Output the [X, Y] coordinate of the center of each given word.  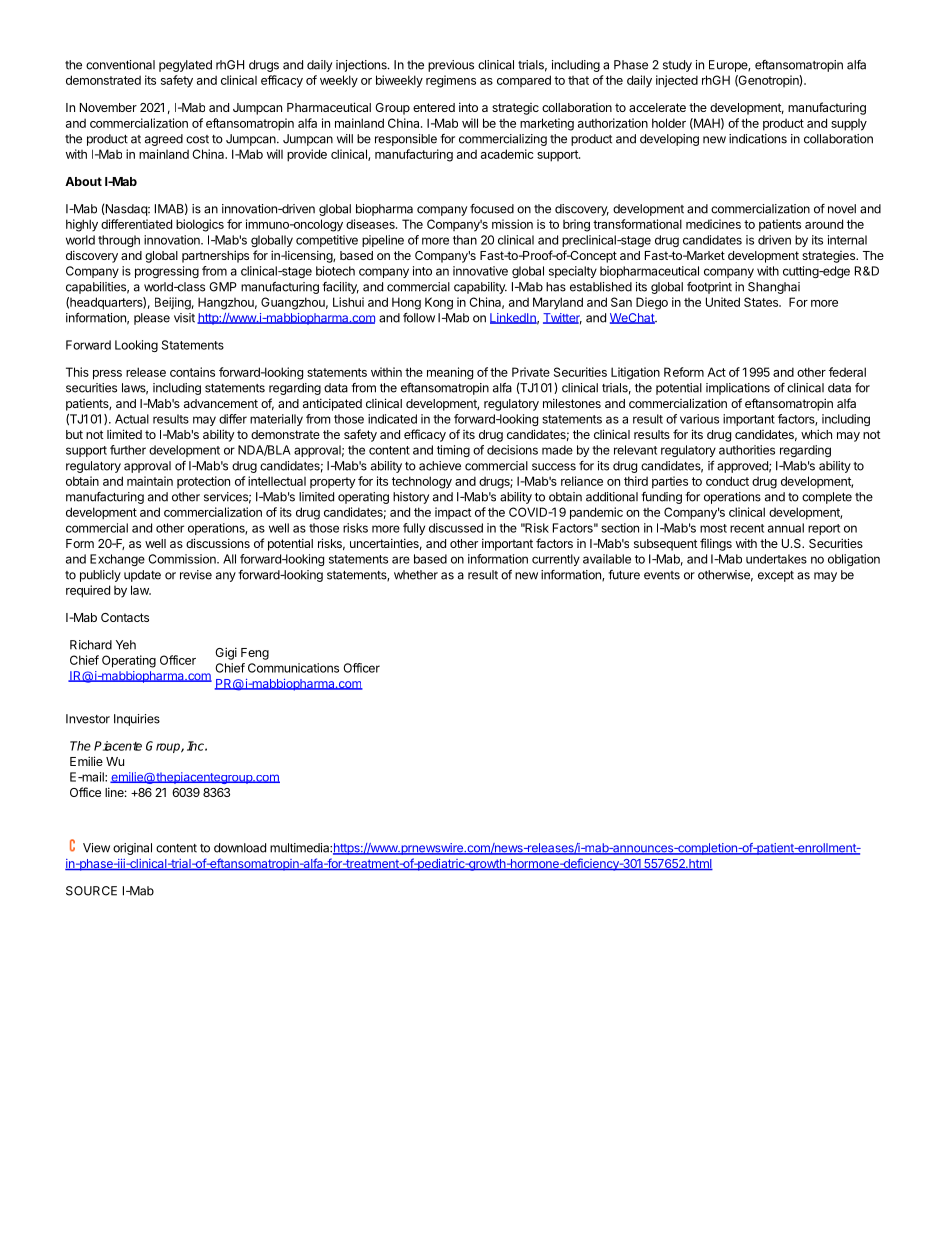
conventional [120, 65]
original [132, 849]
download [240, 848]
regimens [451, 81]
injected [677, 81]
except [776, 576]
